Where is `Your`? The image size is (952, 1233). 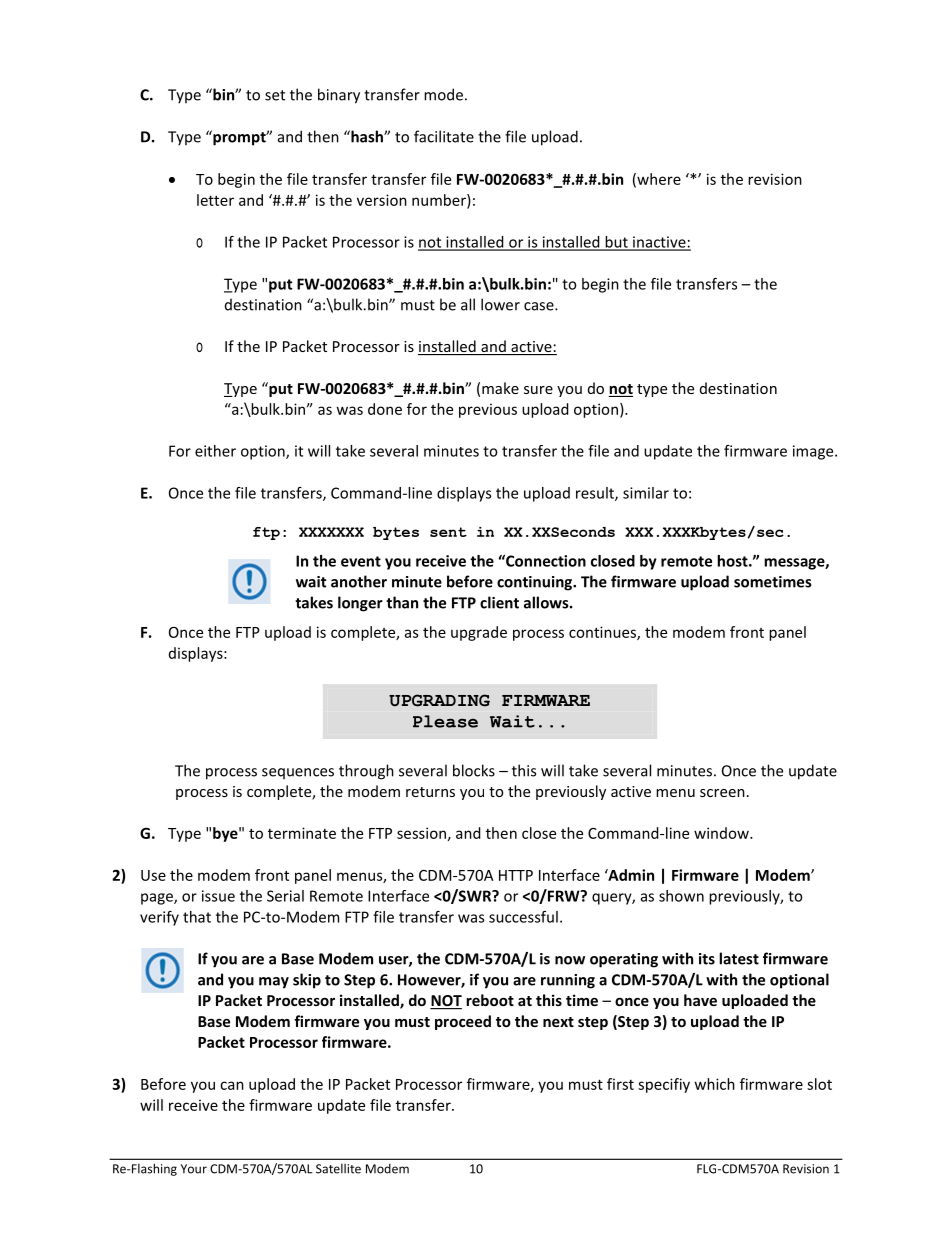 Your is located at coordinates (194, 1169).
